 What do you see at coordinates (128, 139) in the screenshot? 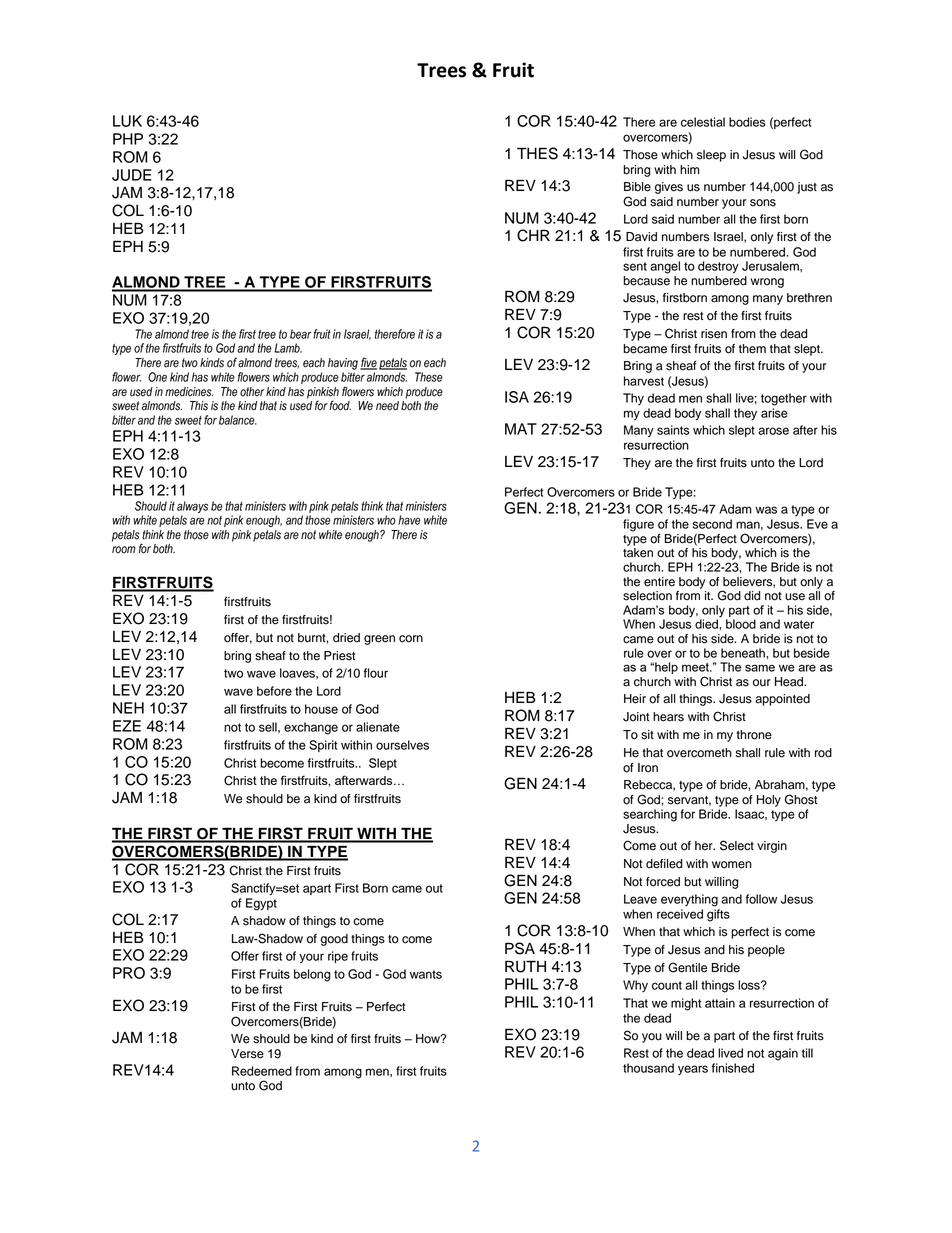
I see `PHP` at bounding box center [128, 139].
